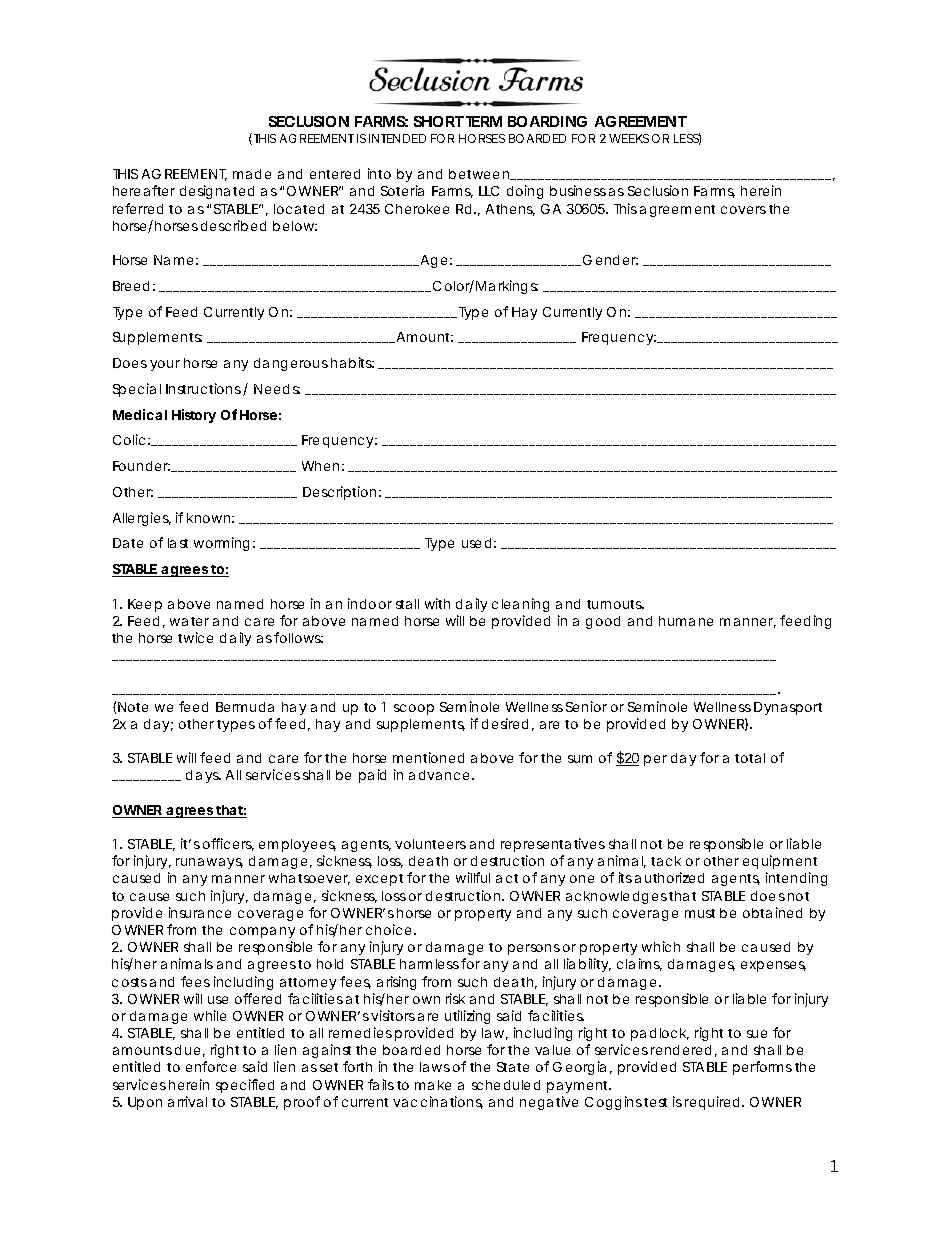 The image size is (952, 1233). What do you see at coordinates (666, 861) in the screenshot?
I see `tack` at bounding box center [666, 861].
